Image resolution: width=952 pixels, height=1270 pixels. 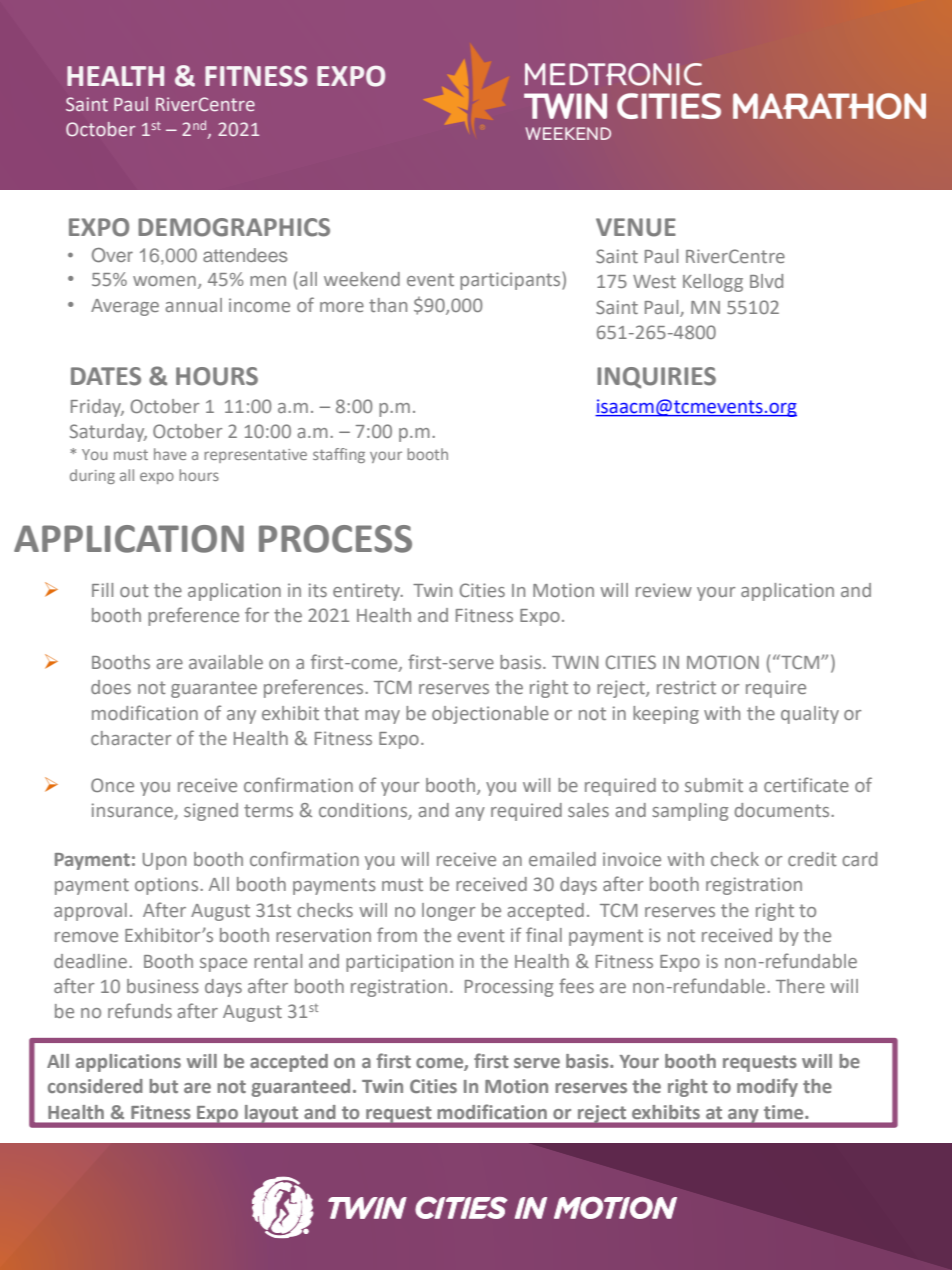 What do you see at coordinates (812, 859) in the screenshot?
I see `credit` at bounding box center [812, 859].
